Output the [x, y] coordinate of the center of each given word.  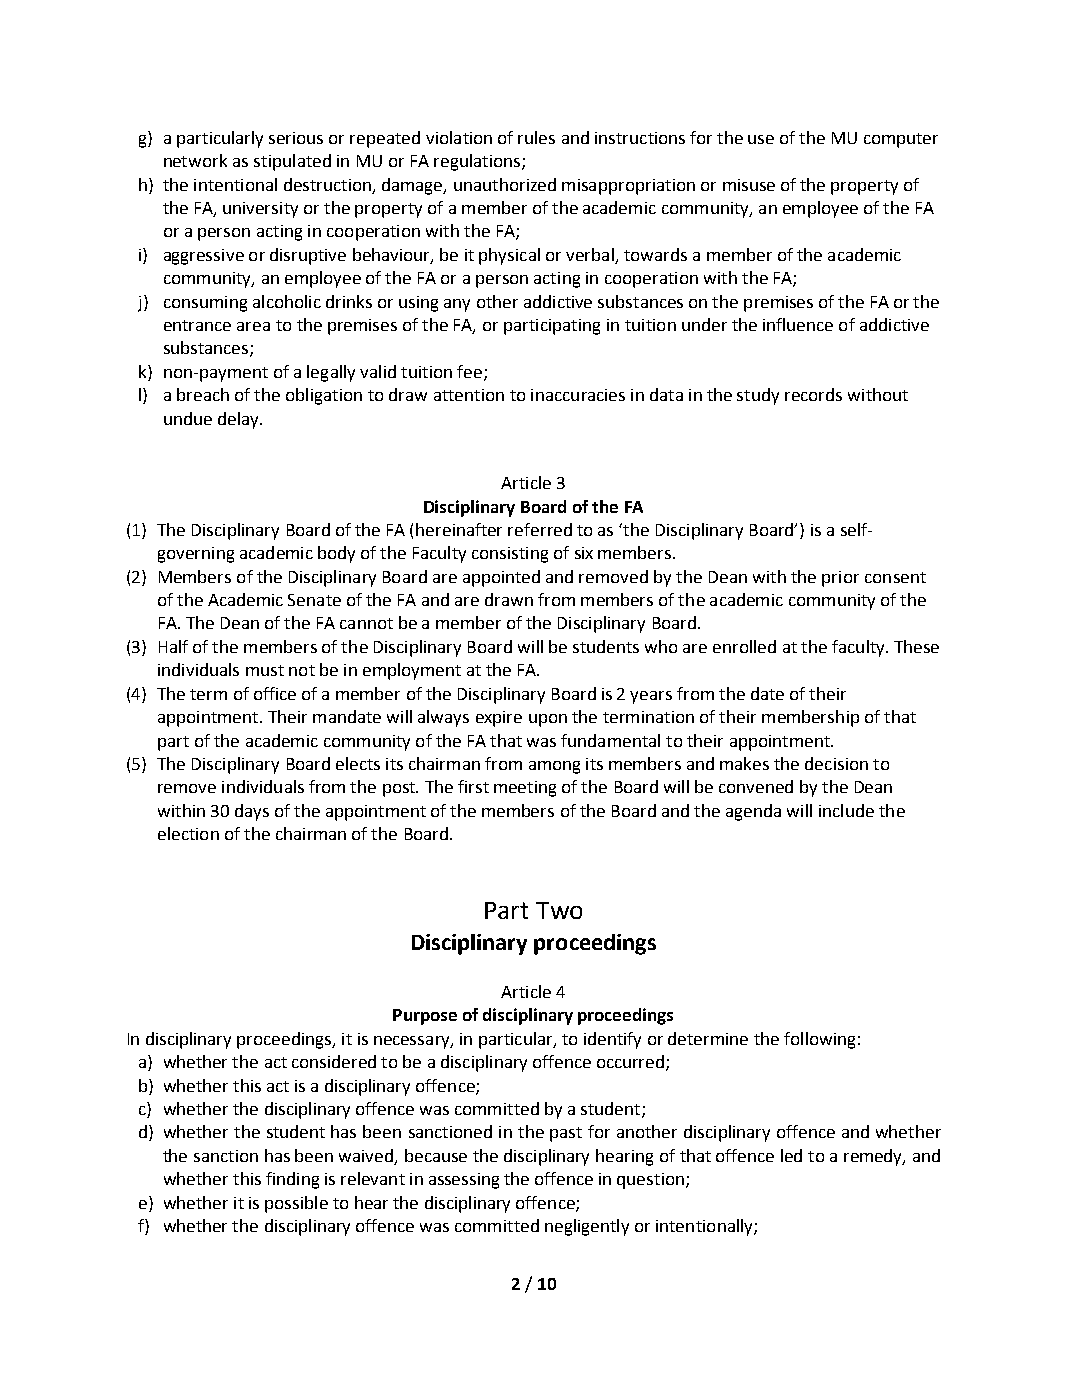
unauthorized [505, 184]
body [336, 554]
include [846, 810]
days [252, 812]
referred [540, 529]
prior [840, 579]
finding [292, 1180]
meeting [525, 789]
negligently [587, 1227]
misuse [749, 185]
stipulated [292, 162]
